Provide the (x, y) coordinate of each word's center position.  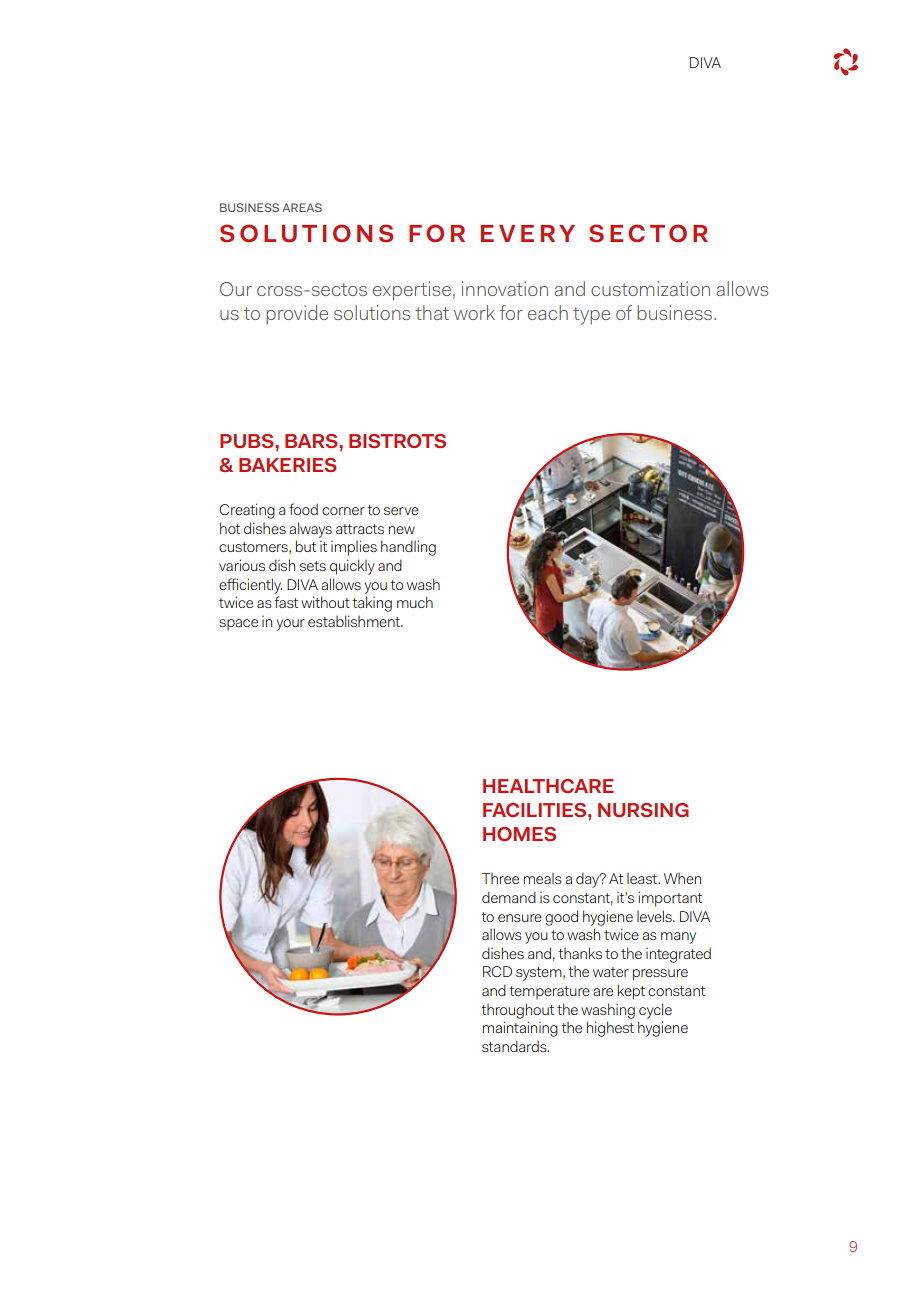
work (474, 312)
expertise (412, 291)
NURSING (643, 810)
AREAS (302, 207)
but (306, 546)
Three (500, 878)
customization (650, 288)
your (290, 625)
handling (408, 548)
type (591, 316)
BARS (312, 441)
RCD (497, 971)
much (415, 602)
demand (509, 897)
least (643, 878)
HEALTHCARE (548, 786)
